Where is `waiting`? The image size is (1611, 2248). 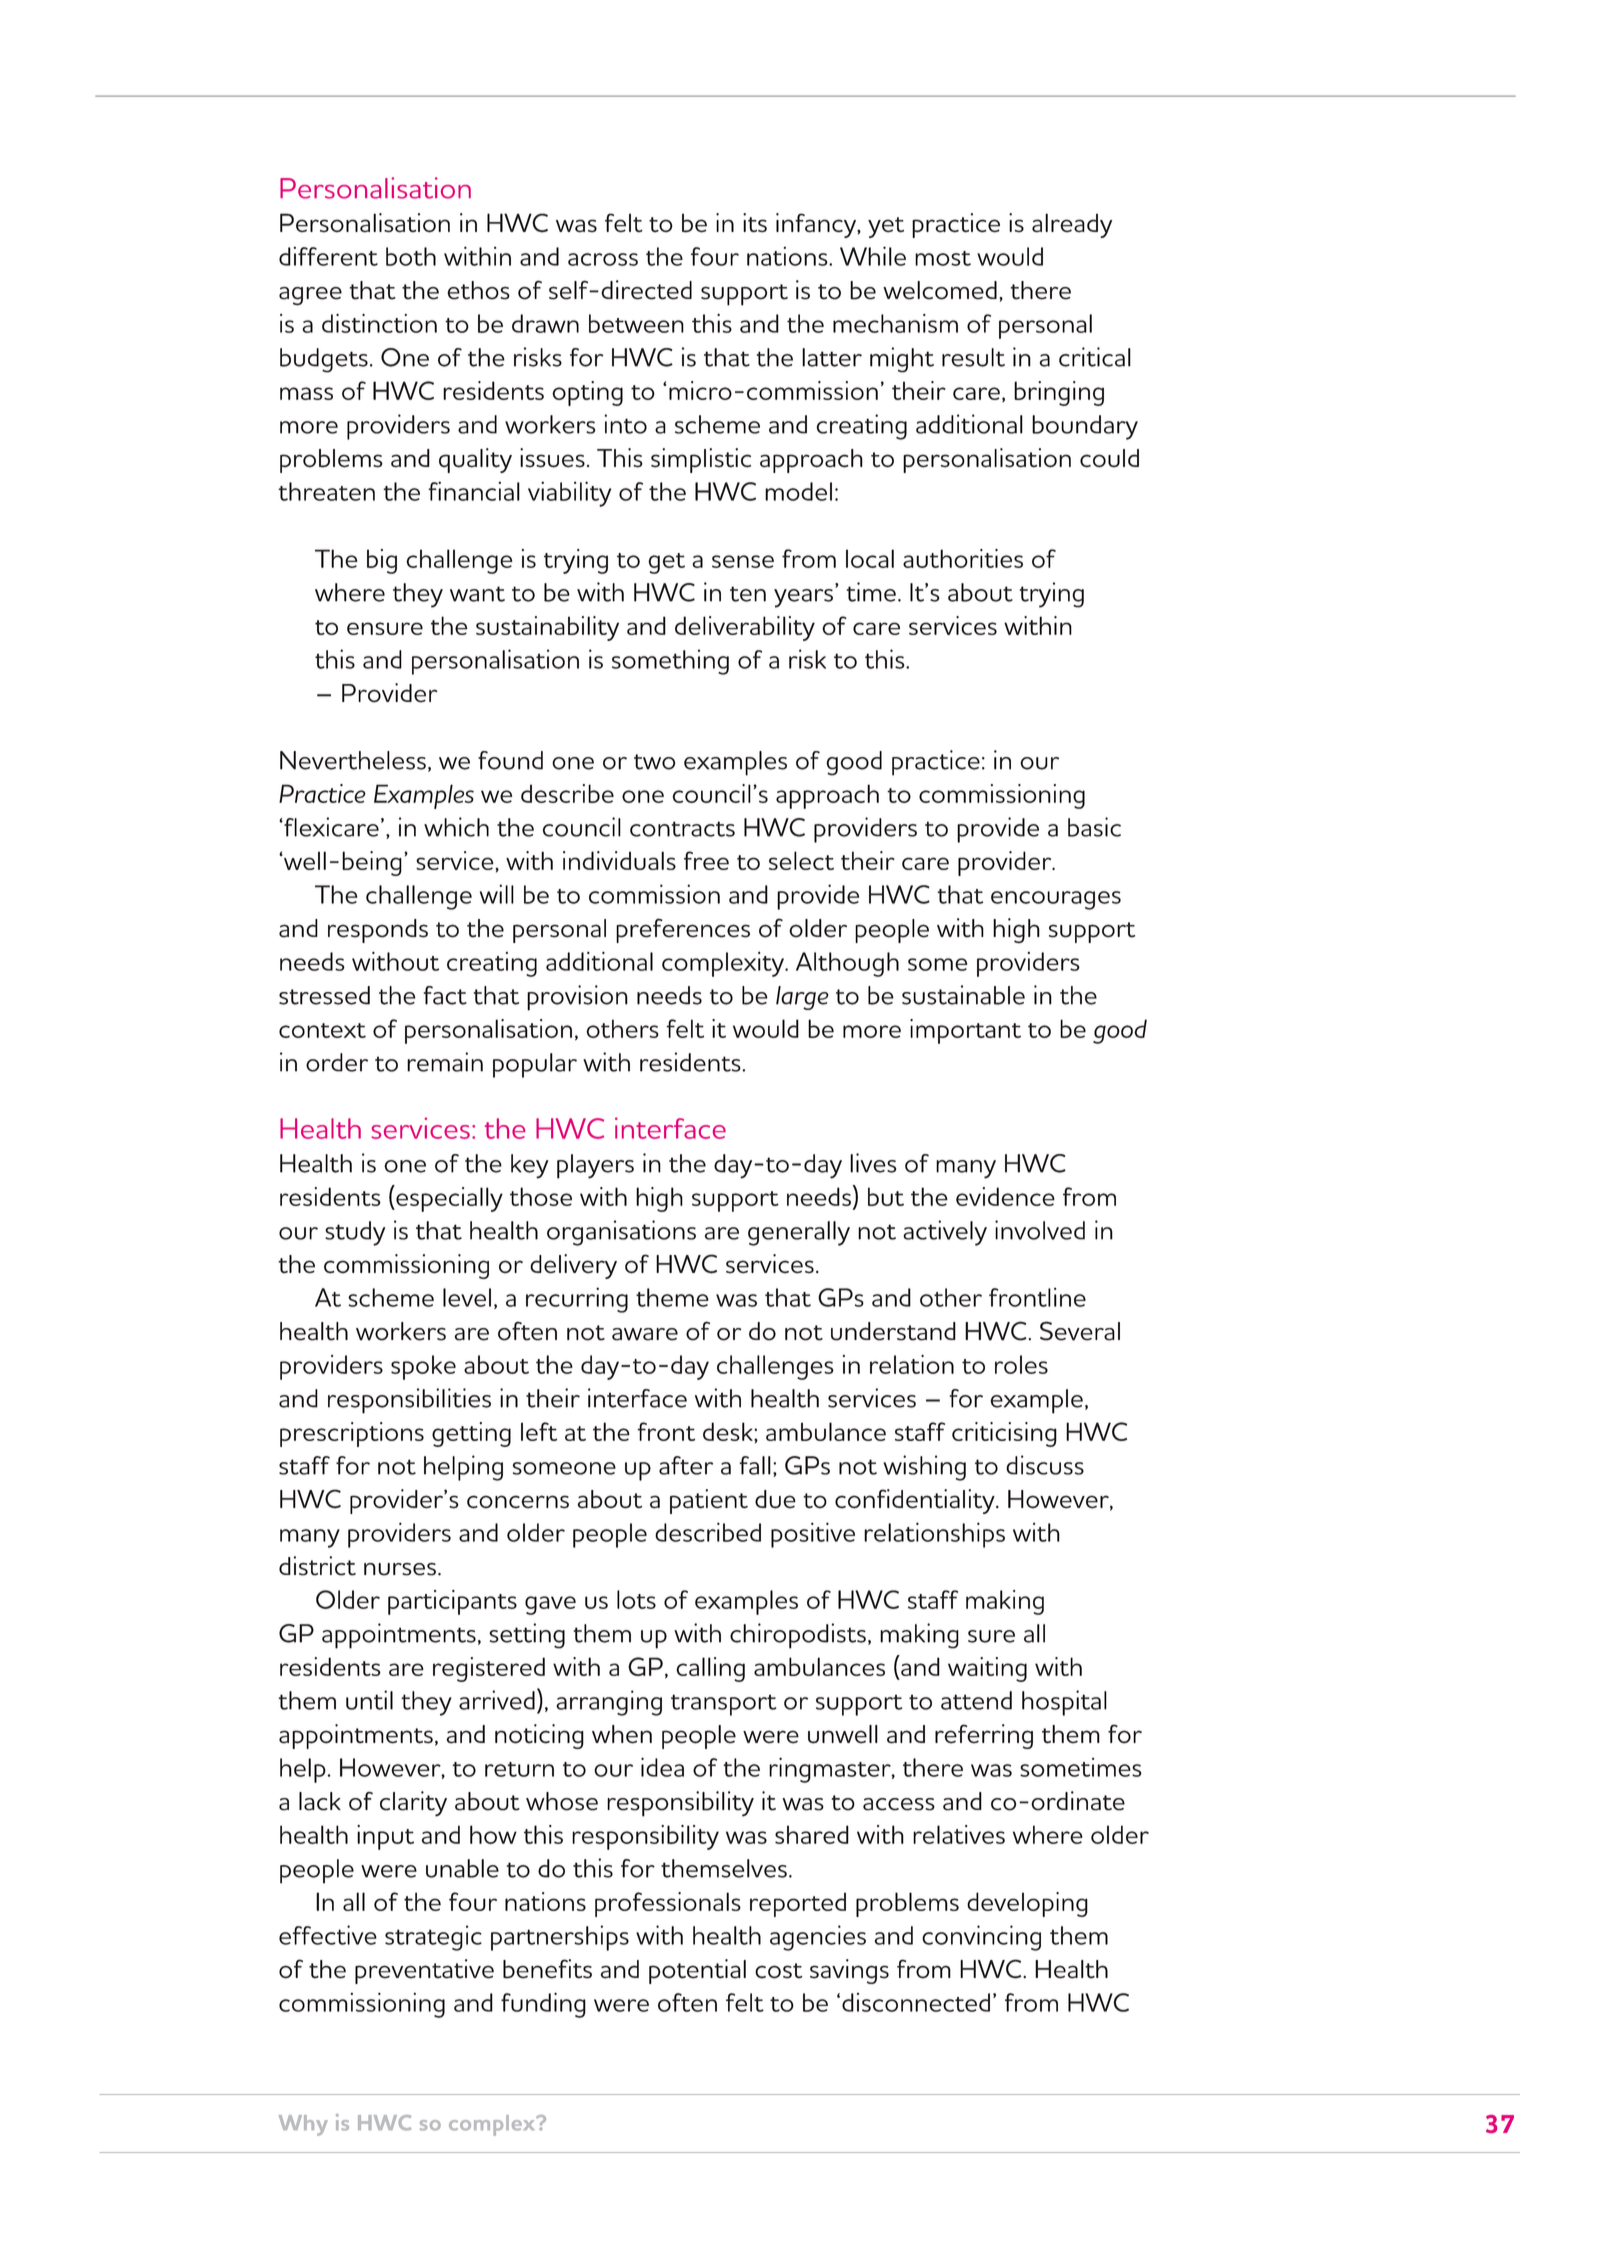 waiting is located at coordinates (987, 1669).
